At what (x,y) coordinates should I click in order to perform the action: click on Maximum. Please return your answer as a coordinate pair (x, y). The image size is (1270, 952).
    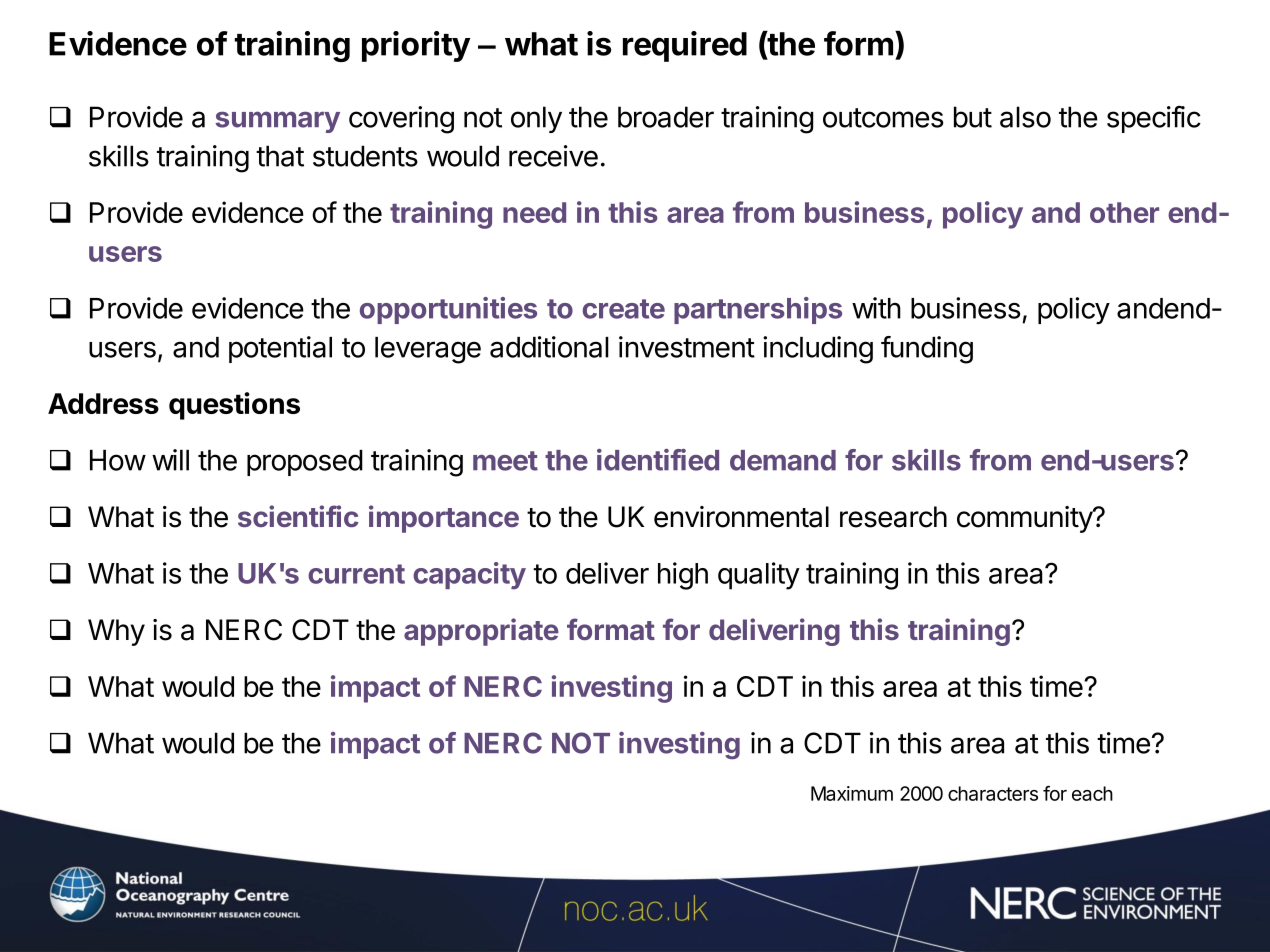
    Looking at the image, I should click on (852, 793).
